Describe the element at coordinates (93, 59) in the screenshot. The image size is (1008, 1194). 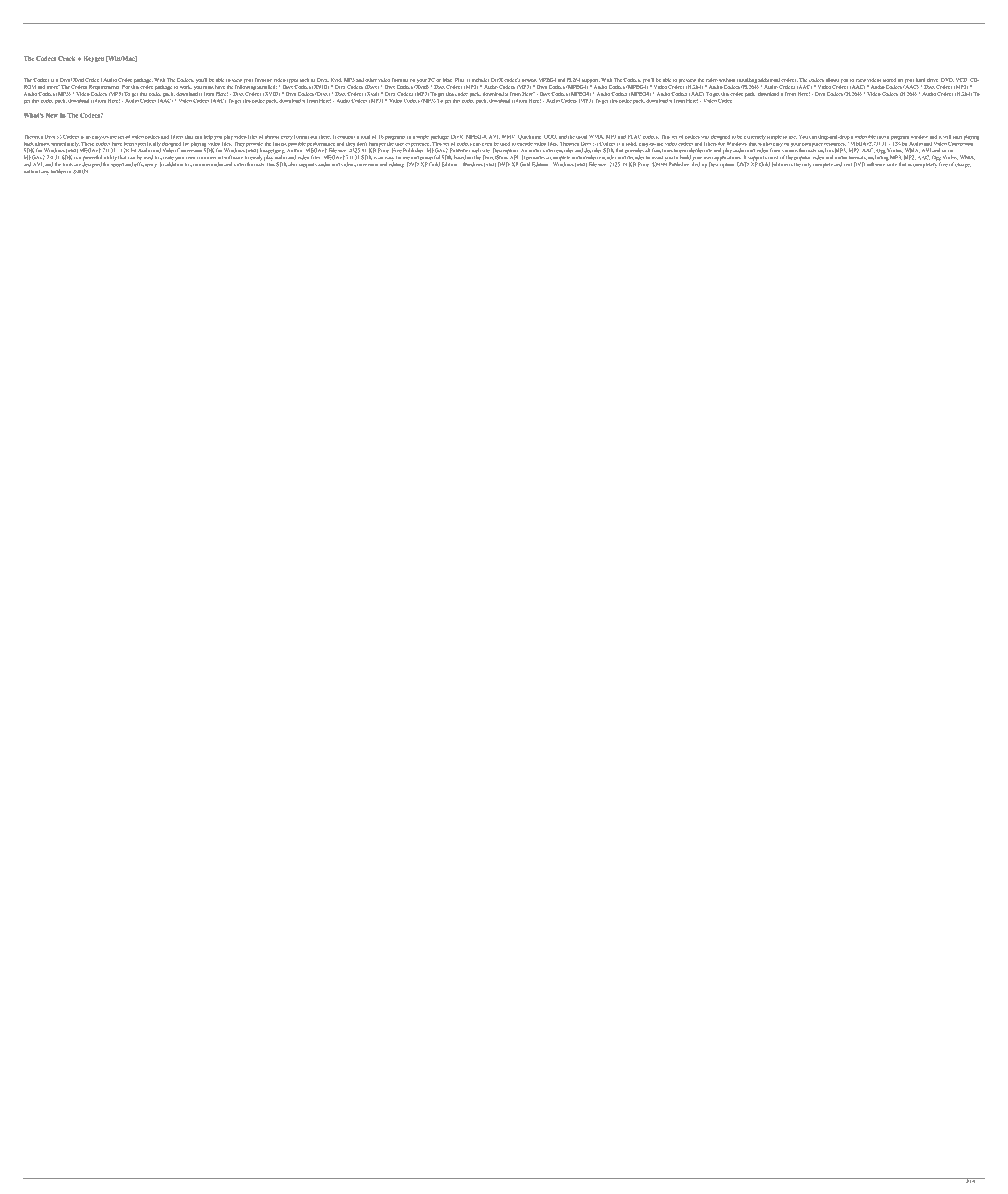
I see `Keygen` at that location.
